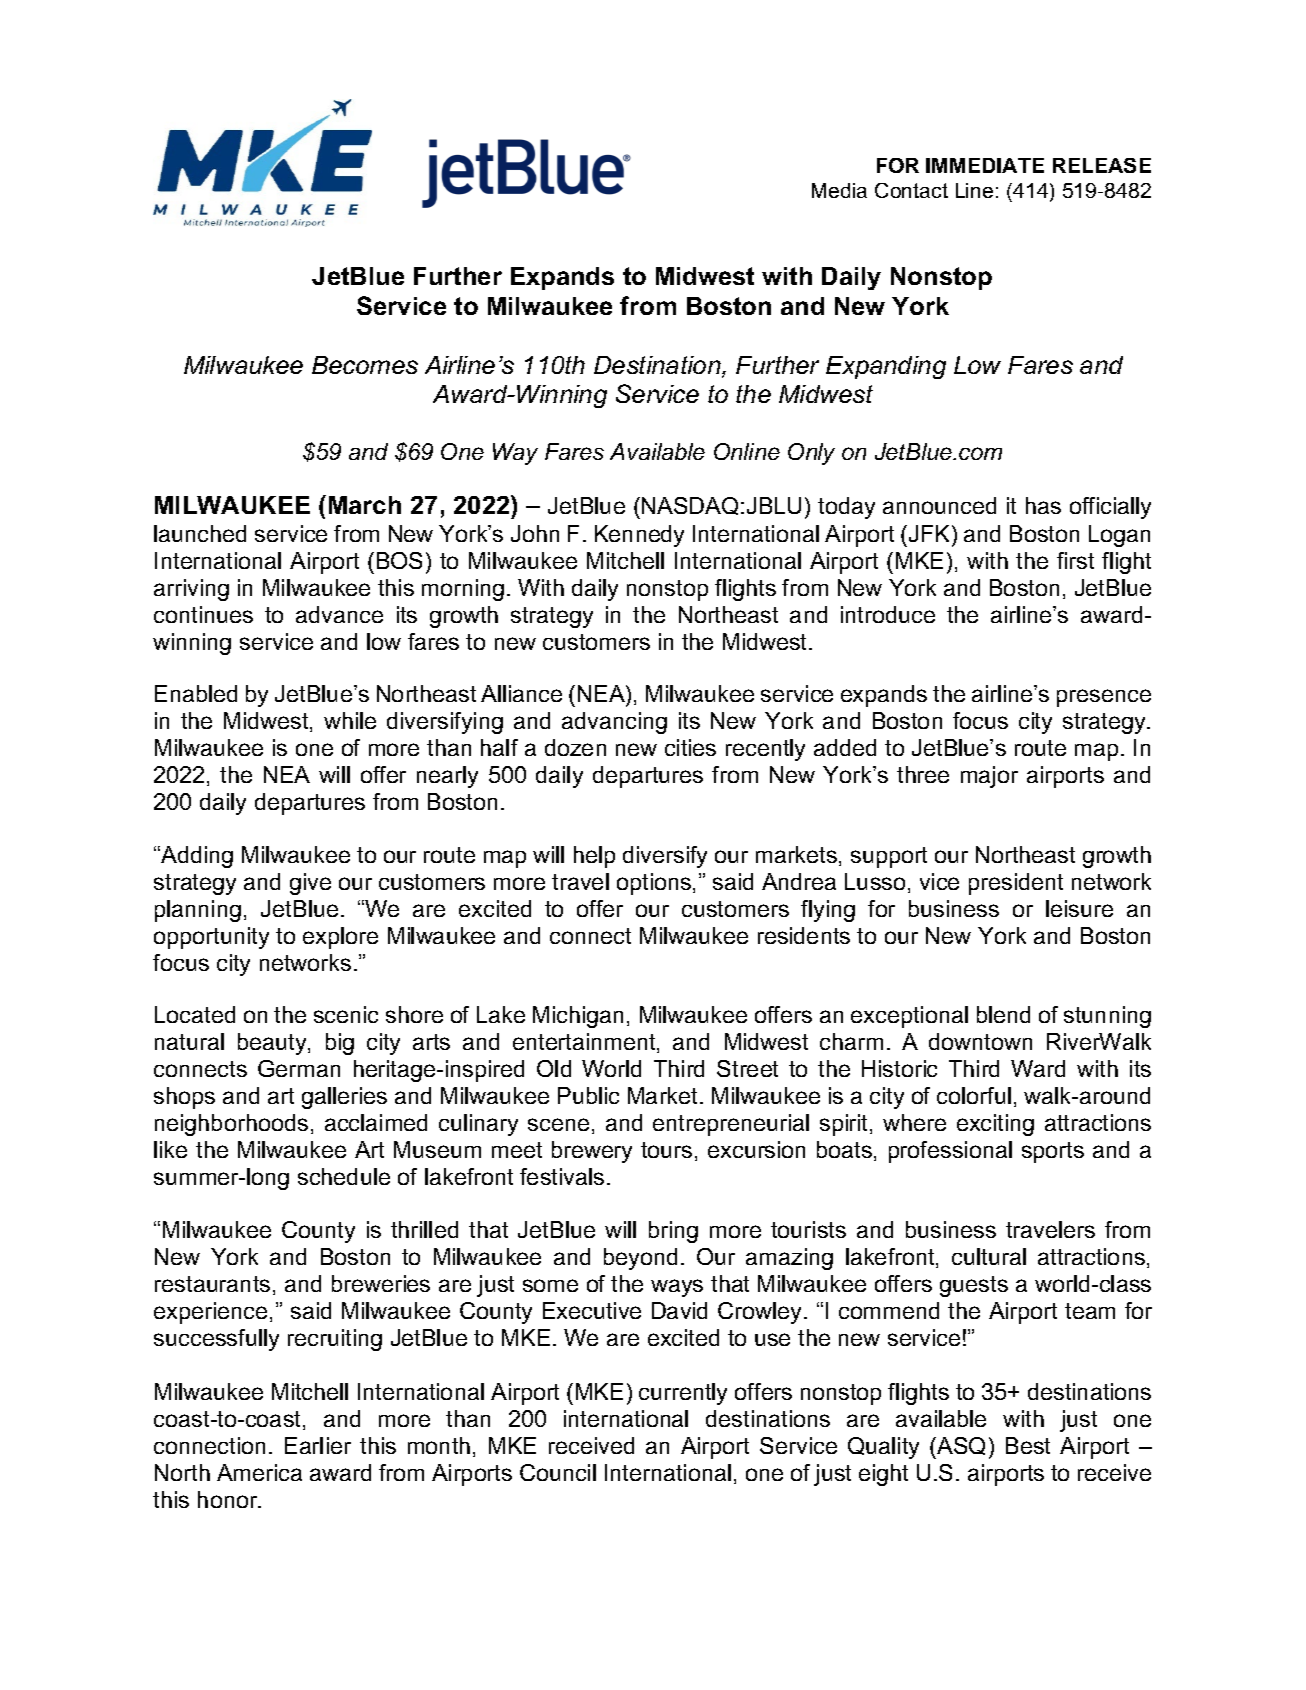 The image size is (1306, 1690). Describe the element at coordinates (911, 190) in the screenshot. I see `Contact` at that location.
